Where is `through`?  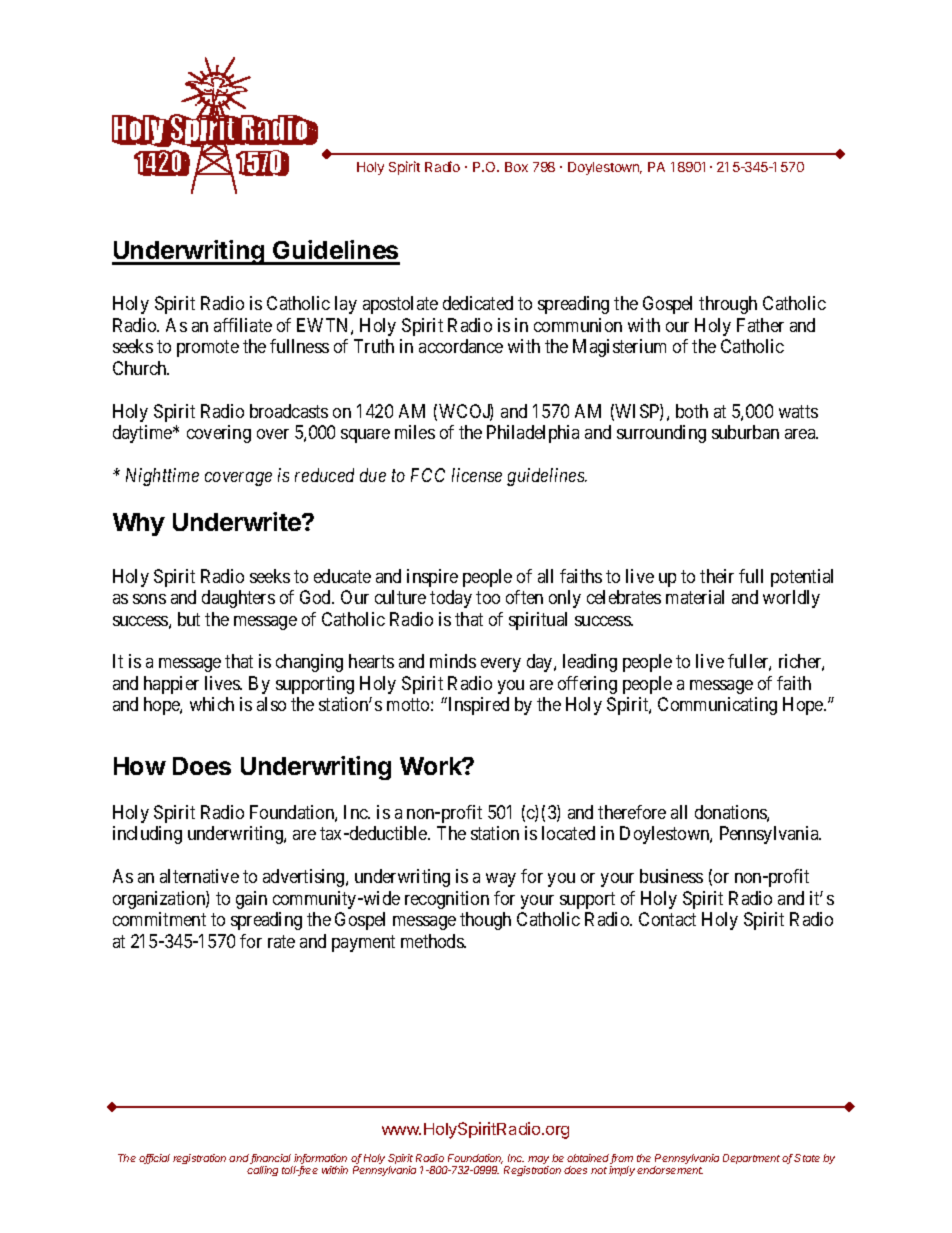
through is located at coordinates (728, 305).
